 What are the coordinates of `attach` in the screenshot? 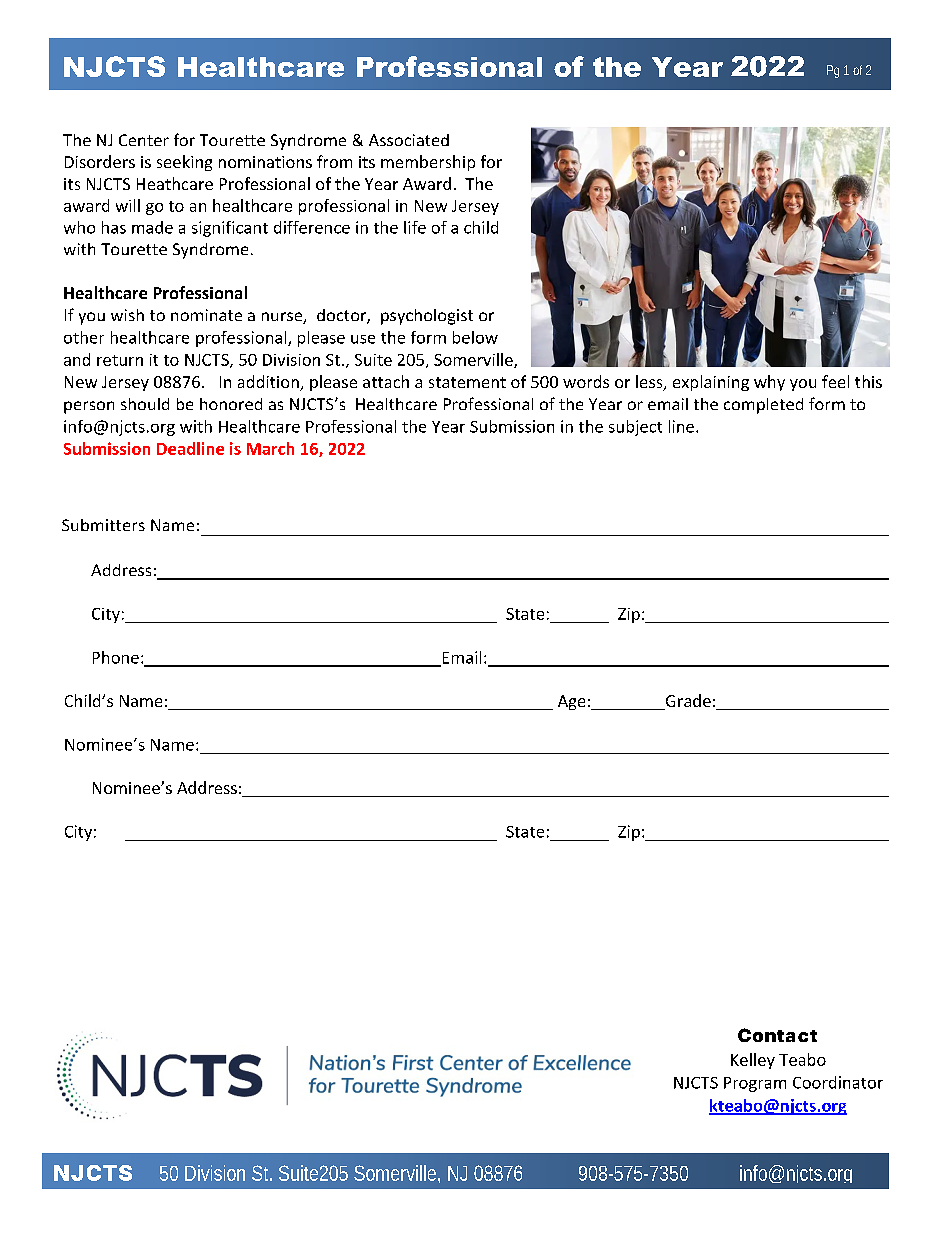 It's located at (386, 381).
